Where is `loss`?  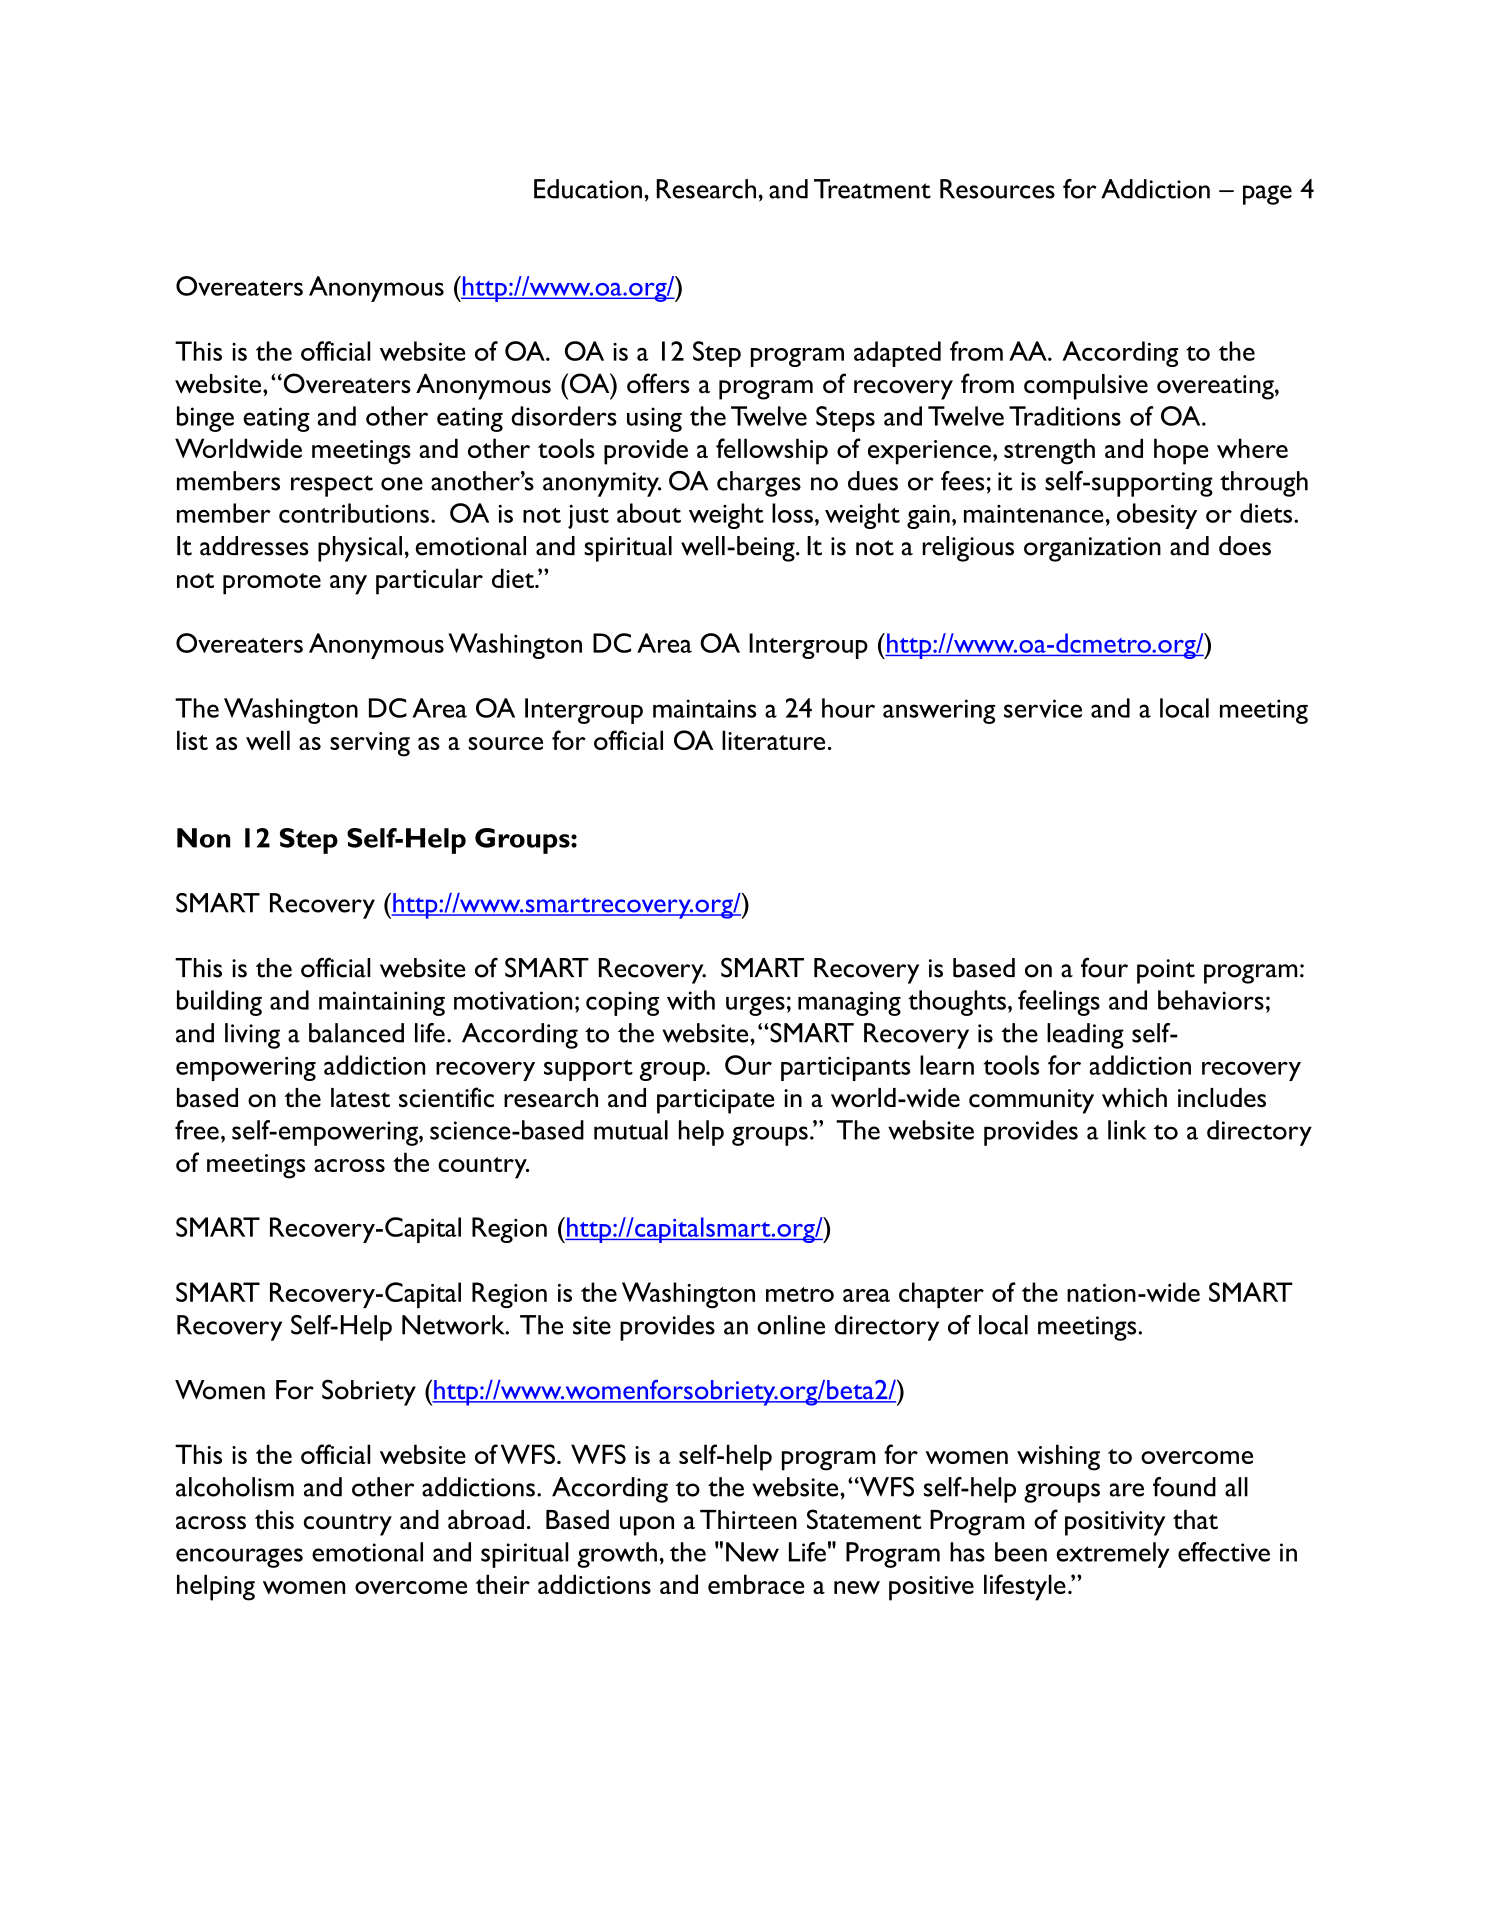
loss is located at coordinates (792, 513).
